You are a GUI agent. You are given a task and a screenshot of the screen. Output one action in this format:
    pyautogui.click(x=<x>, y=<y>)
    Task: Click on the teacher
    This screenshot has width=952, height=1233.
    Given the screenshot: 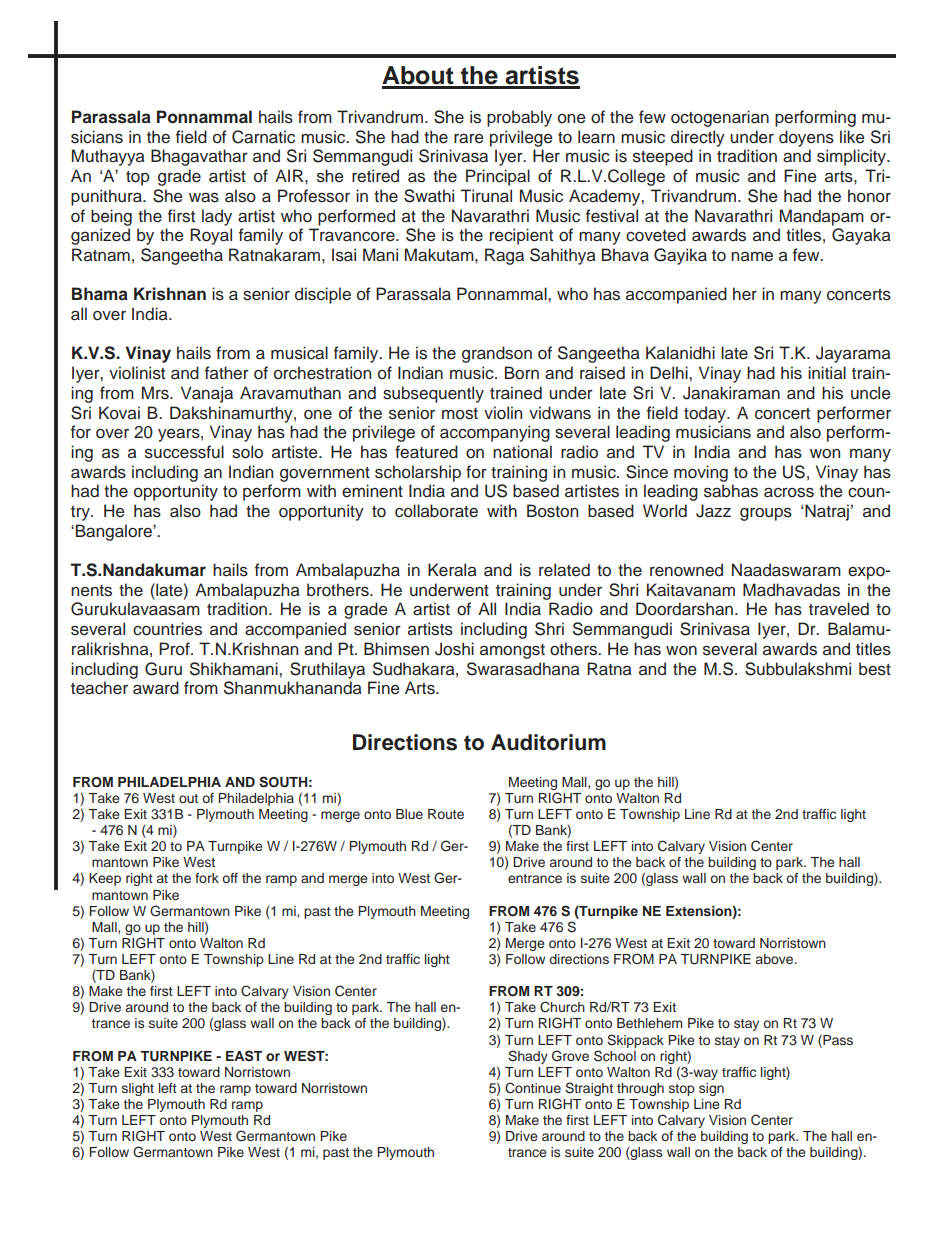 What is the action you would take?
    pyautogui.click(x=99, y=688)
